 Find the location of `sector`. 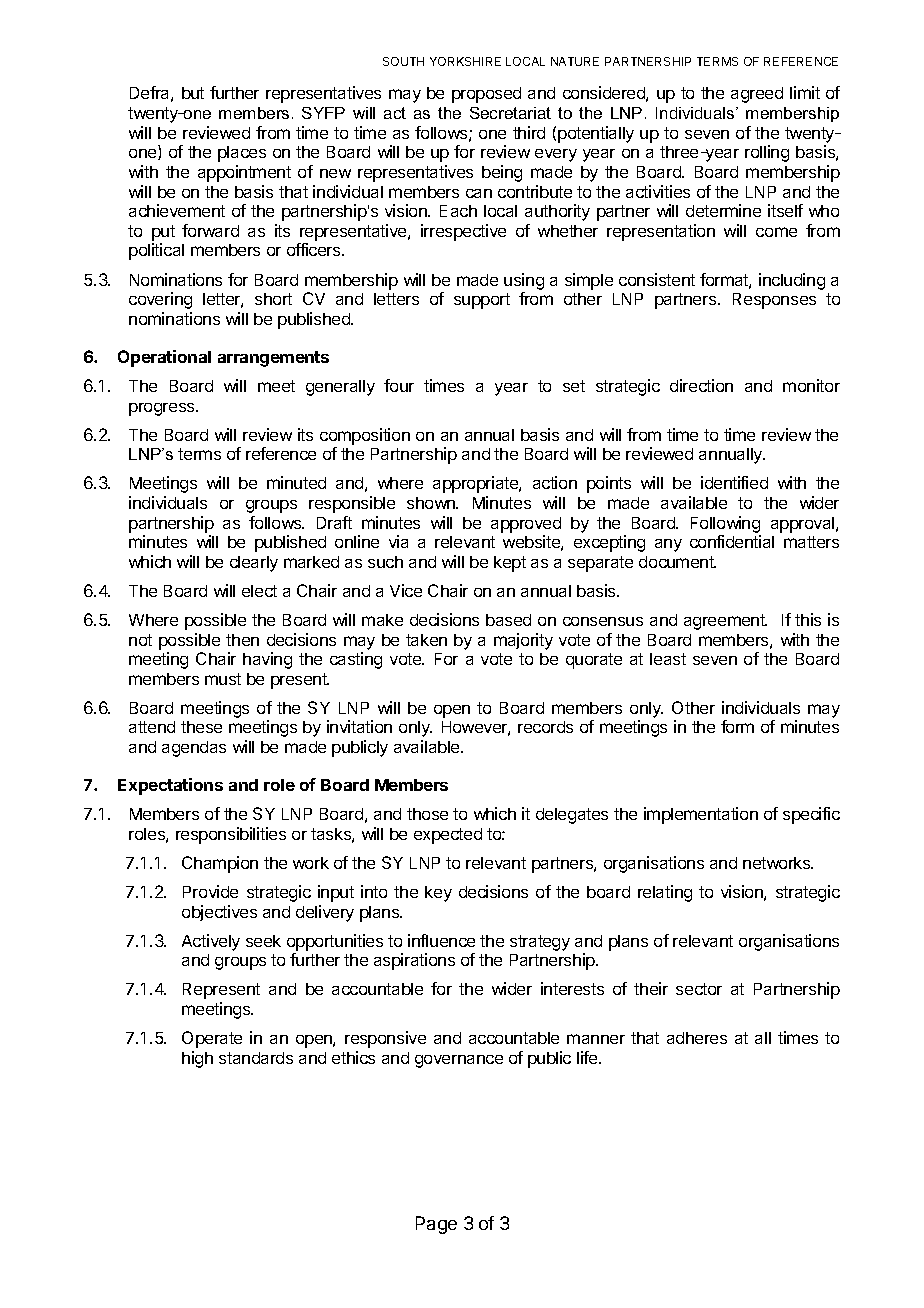

sector is located at coordinates (699, 989).
